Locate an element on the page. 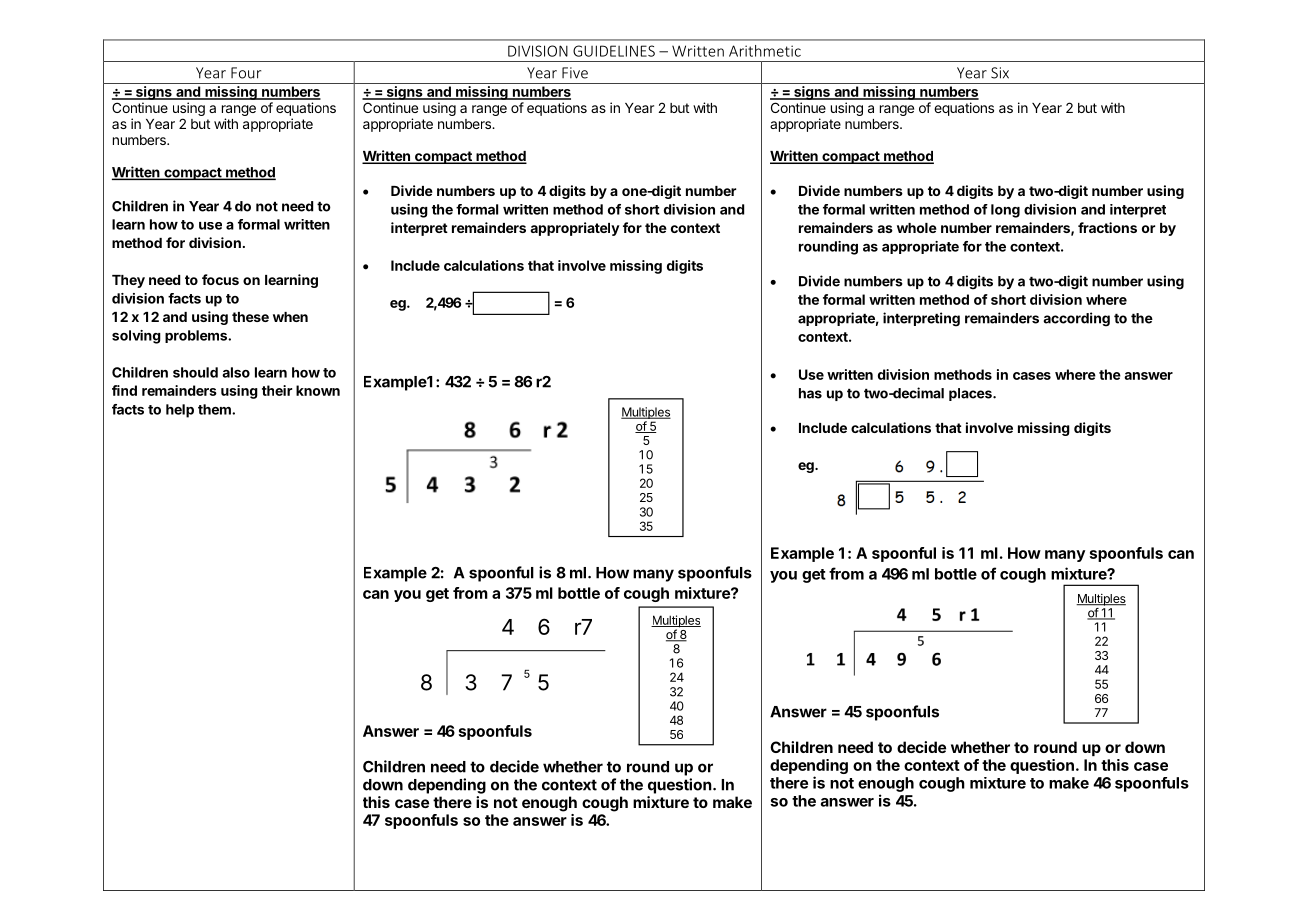  these is located at coordinates (250, 317).
